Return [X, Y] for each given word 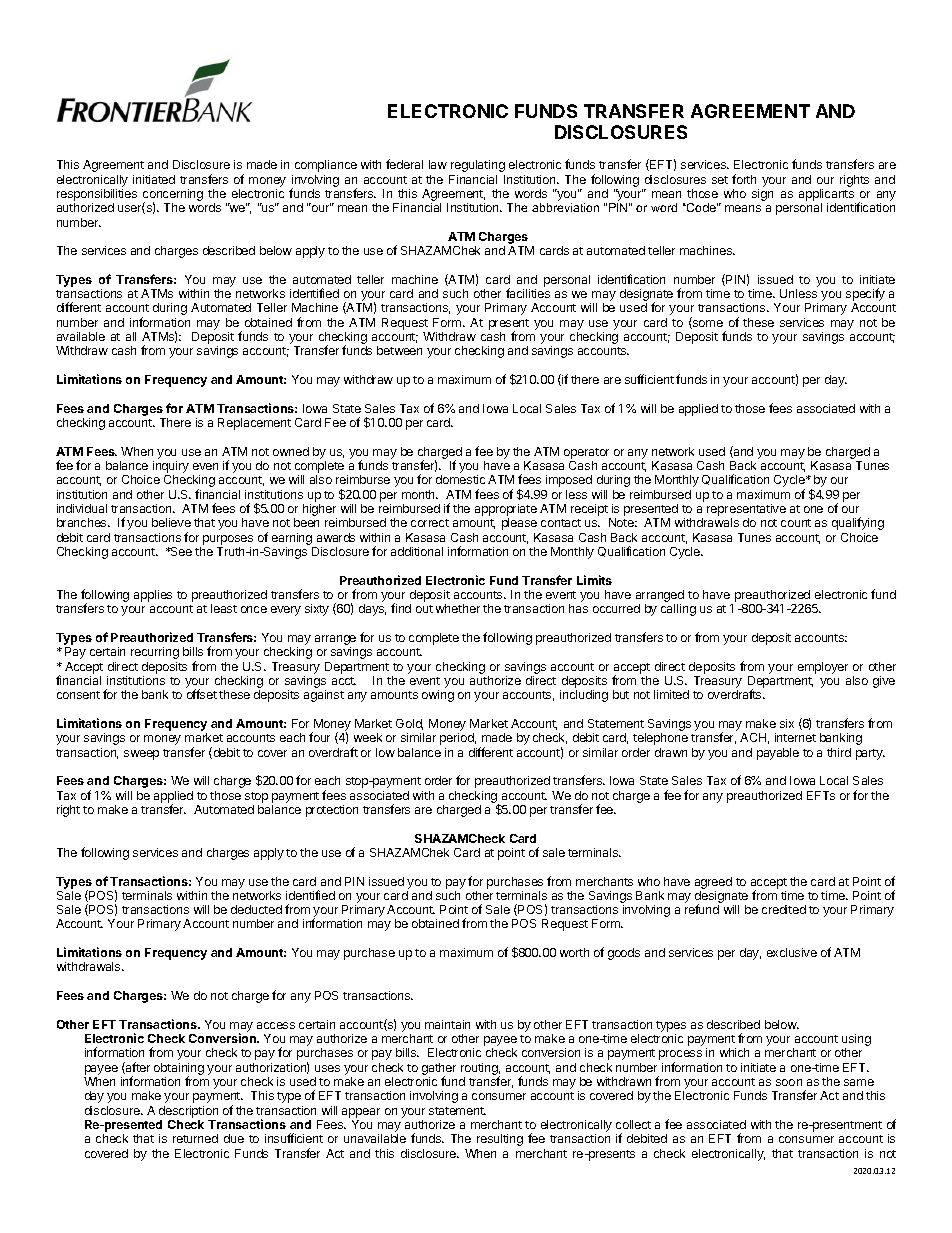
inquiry [171, 468]
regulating [478, 166]
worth [574, 952]
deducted [256, 909]
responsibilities [97, 195]
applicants [826, 195]
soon [789, 1082]
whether [458, 608]
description [188, 1112]
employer [823, 668]
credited [784, 909]
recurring [155, 653]
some [707, 324]
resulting [500, 1140]
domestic [460, 479]
